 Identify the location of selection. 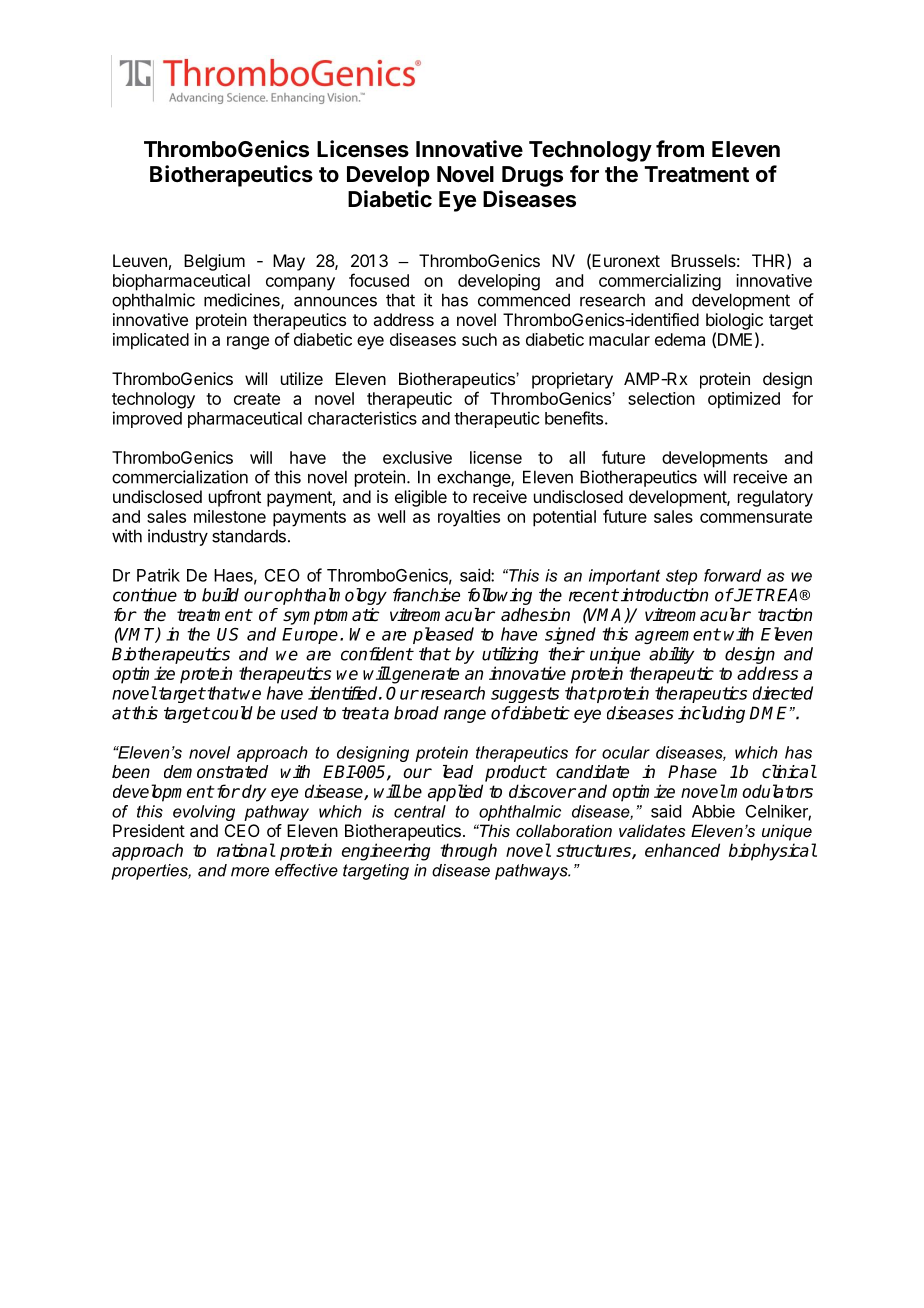
(661, 398).
